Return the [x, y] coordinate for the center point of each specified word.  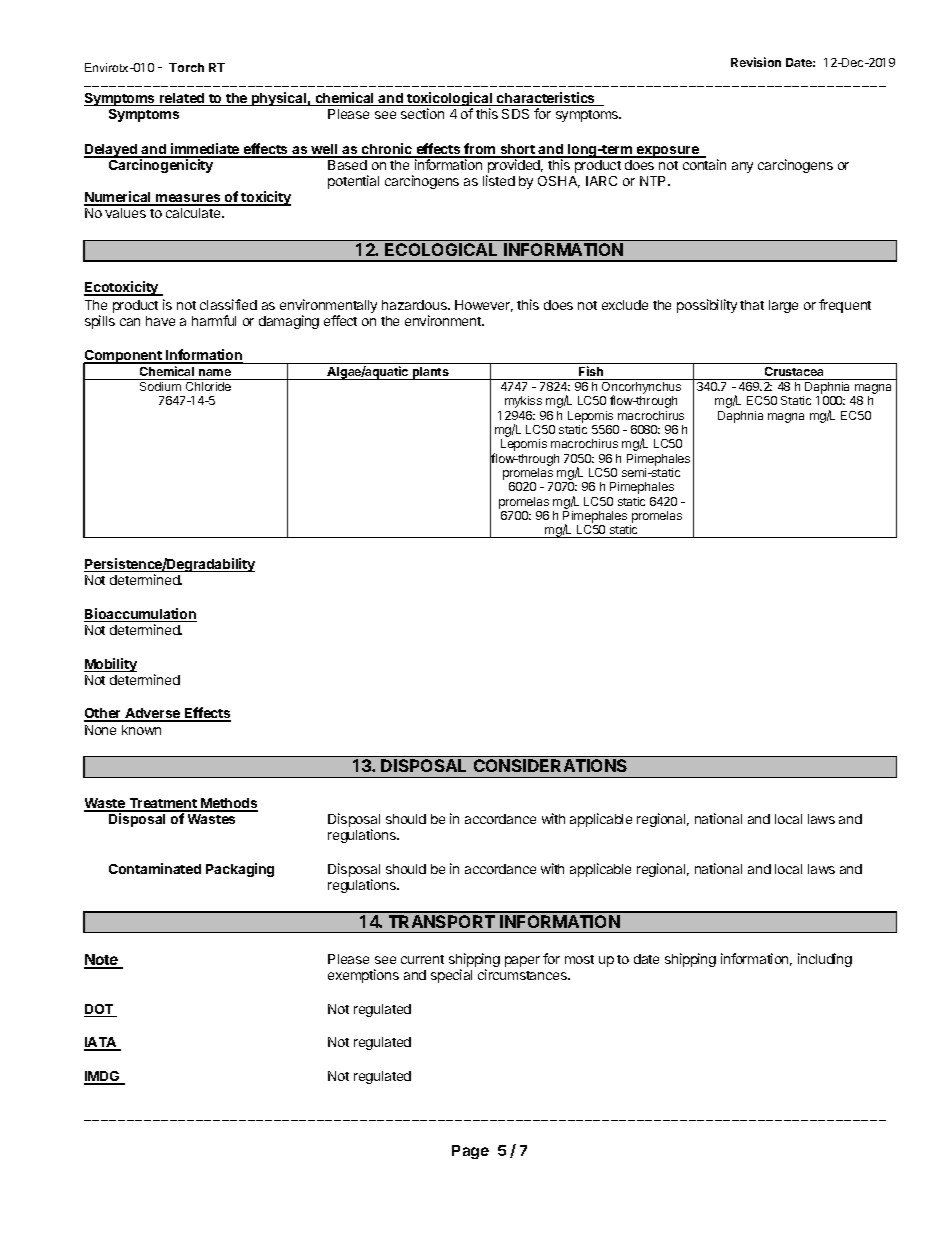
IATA [101, 1043]
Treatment [163, 804]
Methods [228, 804]
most [579, 959]
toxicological [450, 100]
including [825, 960]
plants [431, 373]
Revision [756, 62]
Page [470, 1152]
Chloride [208, 386]
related [182, 99]
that [752, 305]
